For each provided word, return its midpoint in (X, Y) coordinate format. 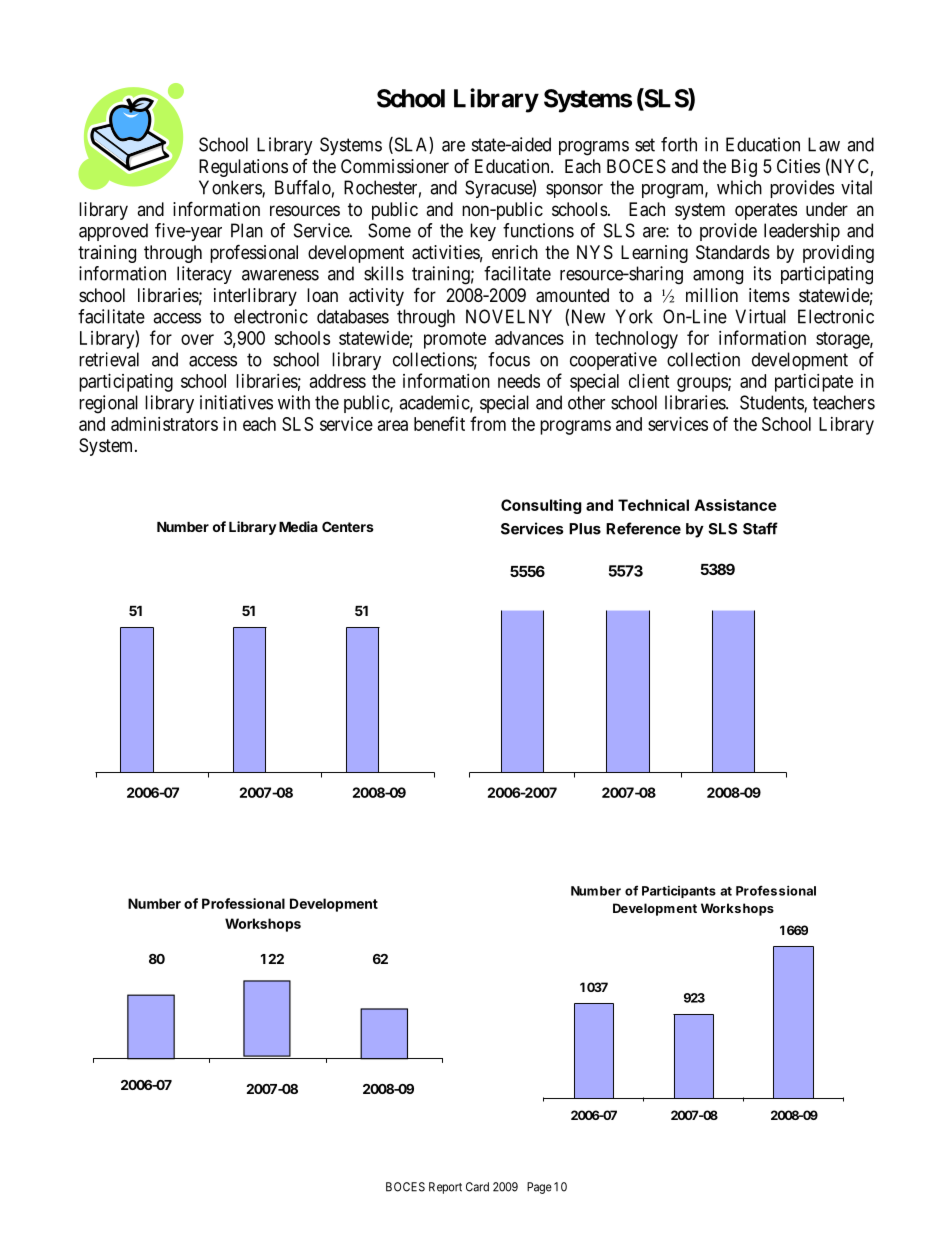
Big (744, 168)
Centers (348, 526)
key (483, 232)
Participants (679, 891)
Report (445, 1188)
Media (298, 526)
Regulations (243, 168)
